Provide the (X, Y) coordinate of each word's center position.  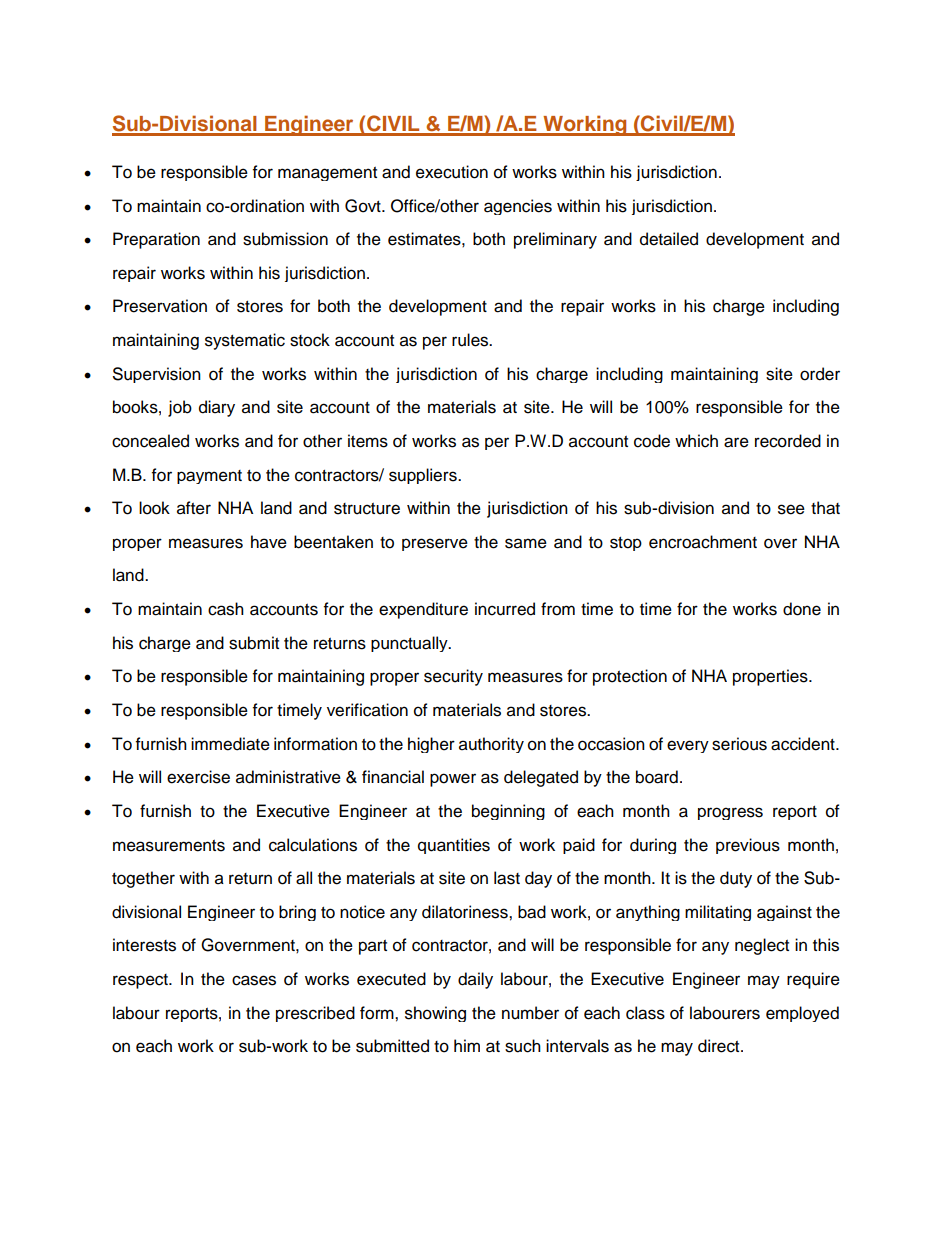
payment (209, 477)
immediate (230, 744)
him (467, 1045)
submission (285, 239)
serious (739, 744)
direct (720, 1046)
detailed (669, 239)
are (736, 442)
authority (491, 745)
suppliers (424, 476)
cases (254, 980)
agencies (518, 207)
